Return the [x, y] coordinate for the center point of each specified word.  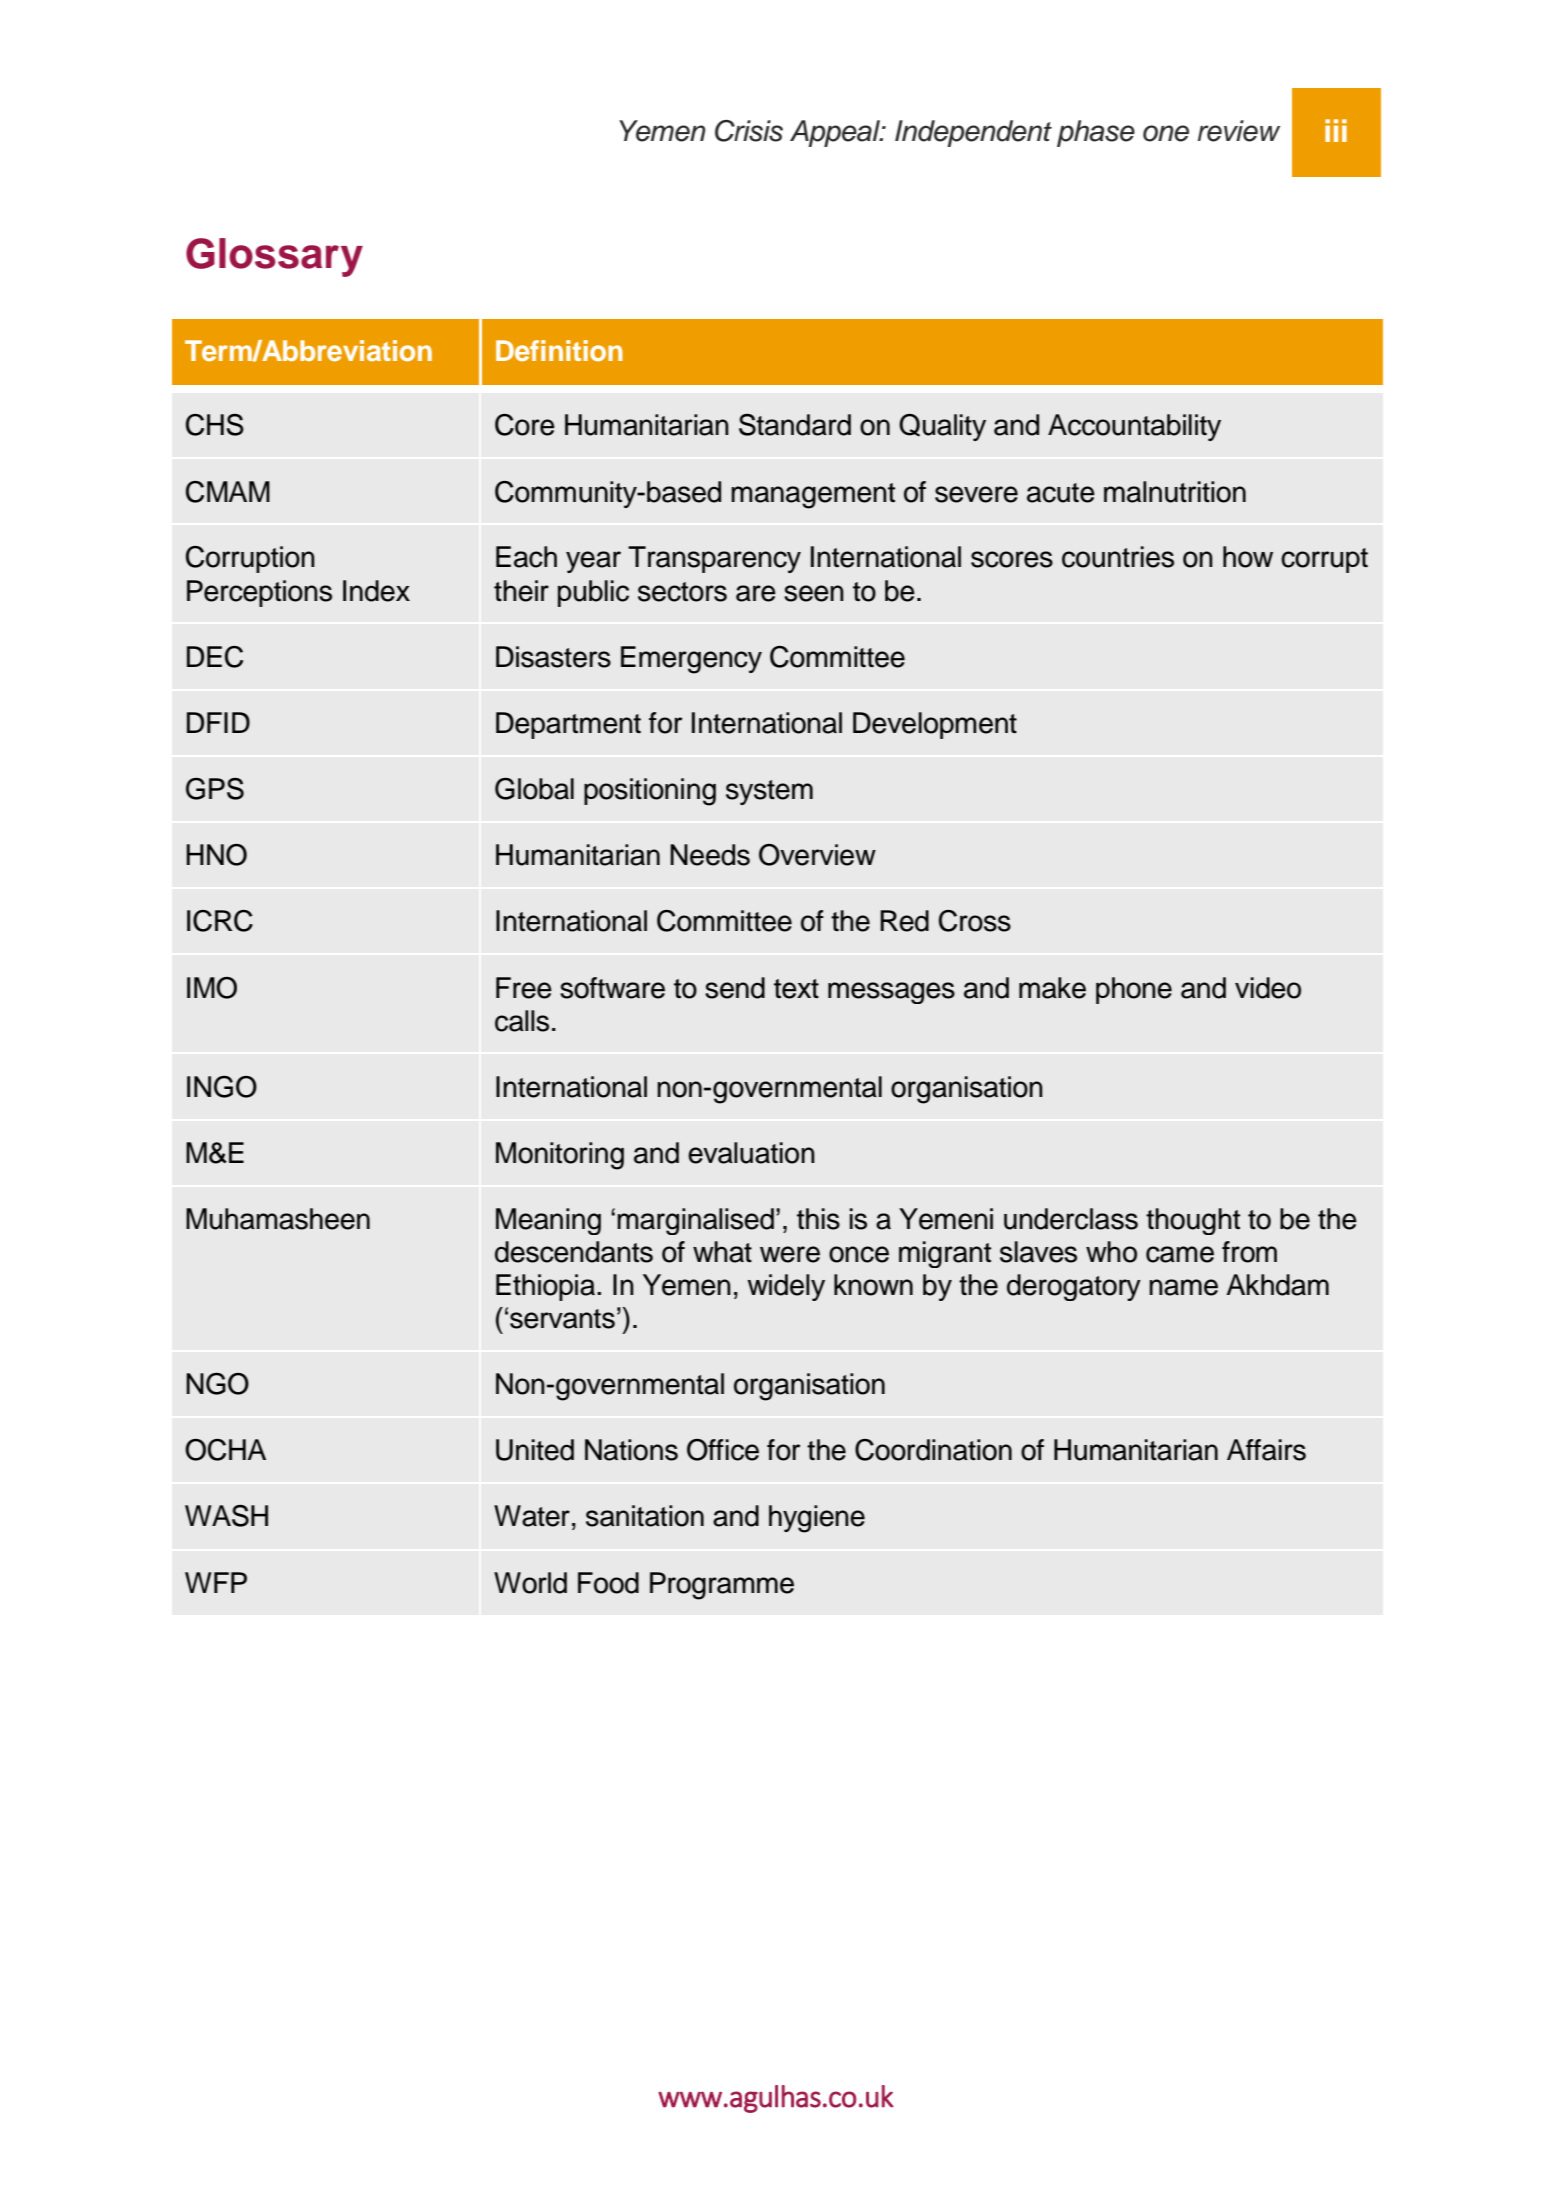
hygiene [817, 1519]
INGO [222, 1086]
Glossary [274, 257]
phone [1134, 990]
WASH [226, 1516]
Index [376, 591]
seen [814, 593]
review [1239, 131]
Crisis [749, 131]
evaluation [751, 1153]
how [1248, 557]
